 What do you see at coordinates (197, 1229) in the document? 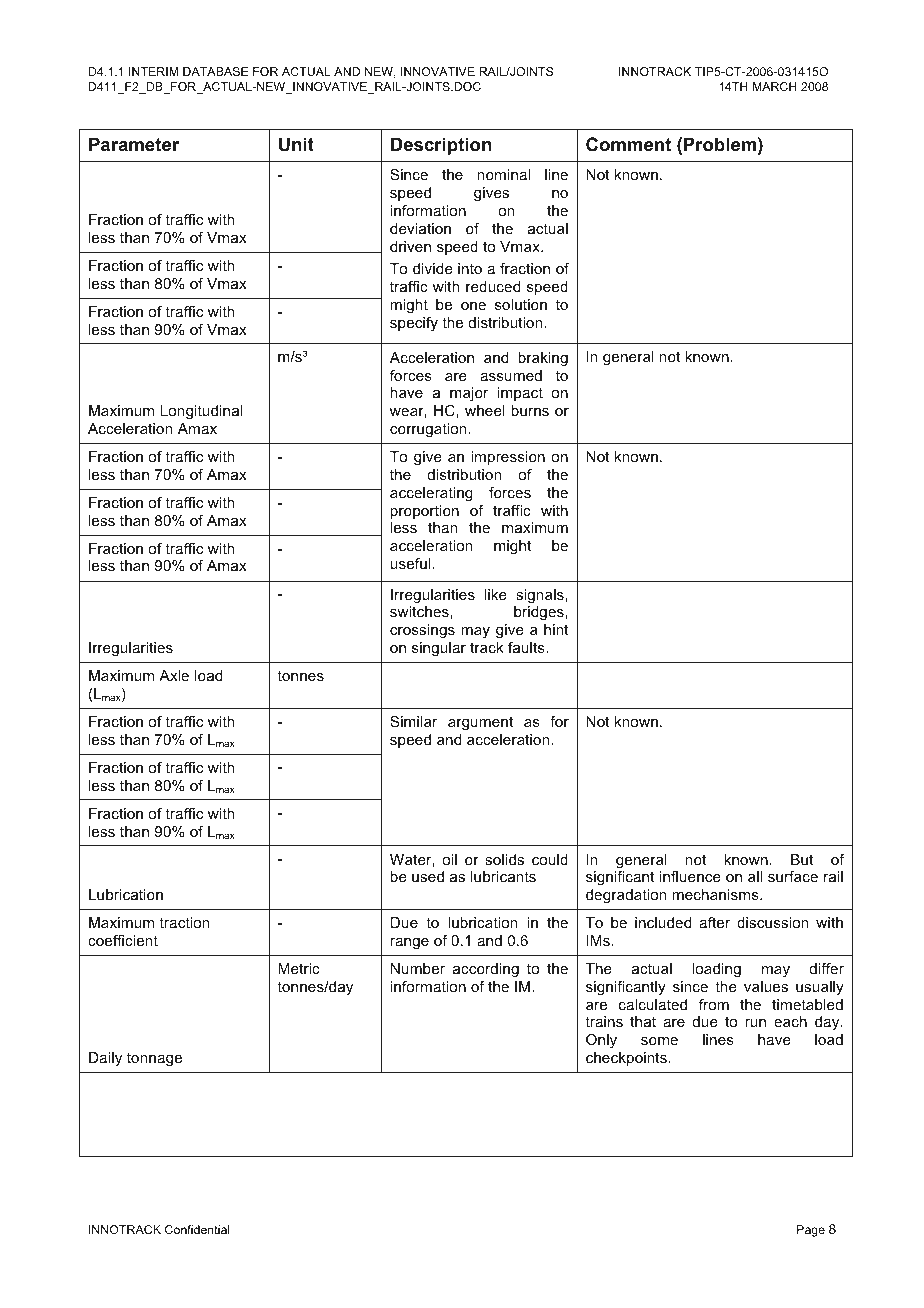
I see `Confidential` at bounding box center [197, 1229].
